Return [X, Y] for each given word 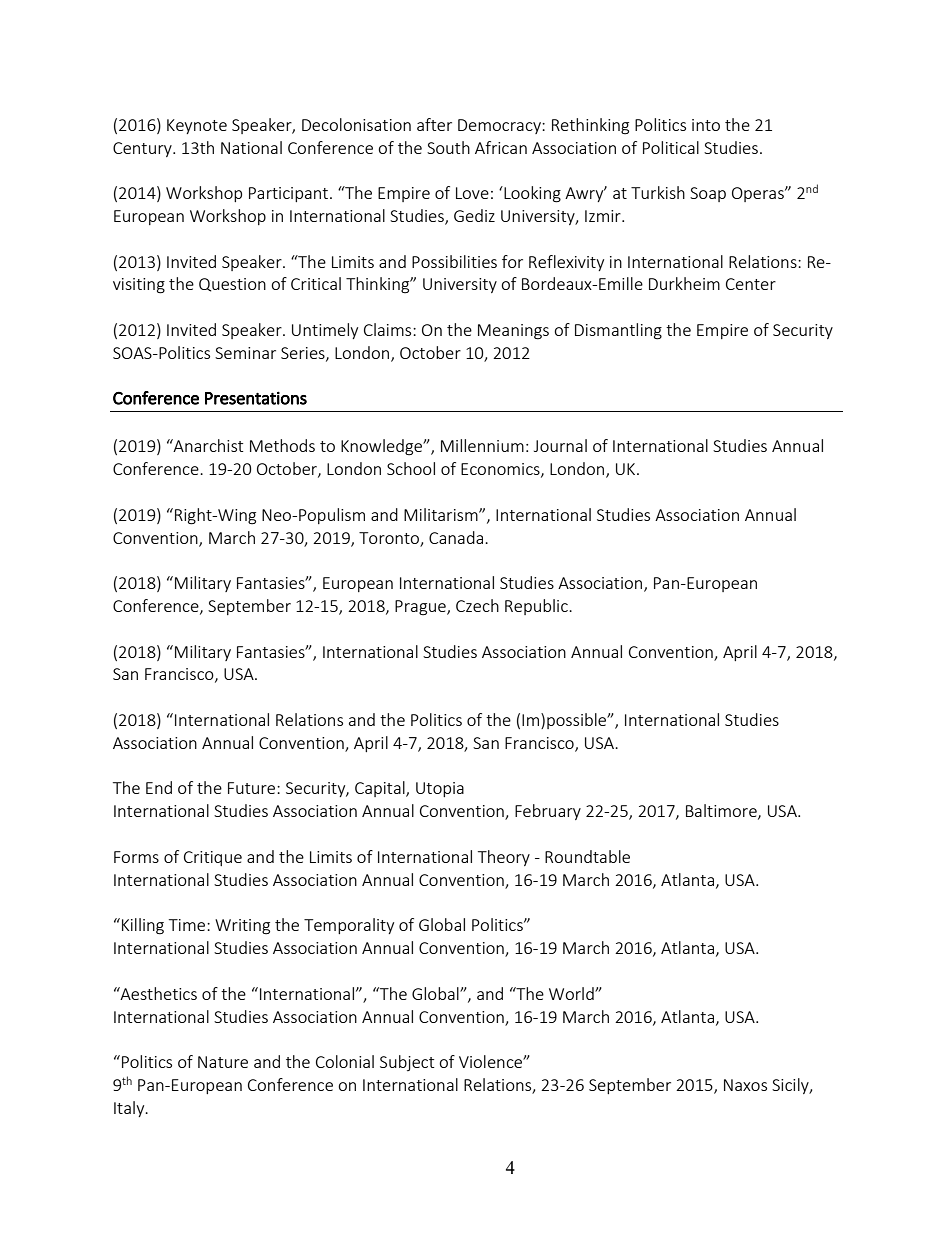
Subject [407, 1063]
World [572, 993]
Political [671, 147]
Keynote [197, 126]
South [448, 147]
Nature [223, 1062]
